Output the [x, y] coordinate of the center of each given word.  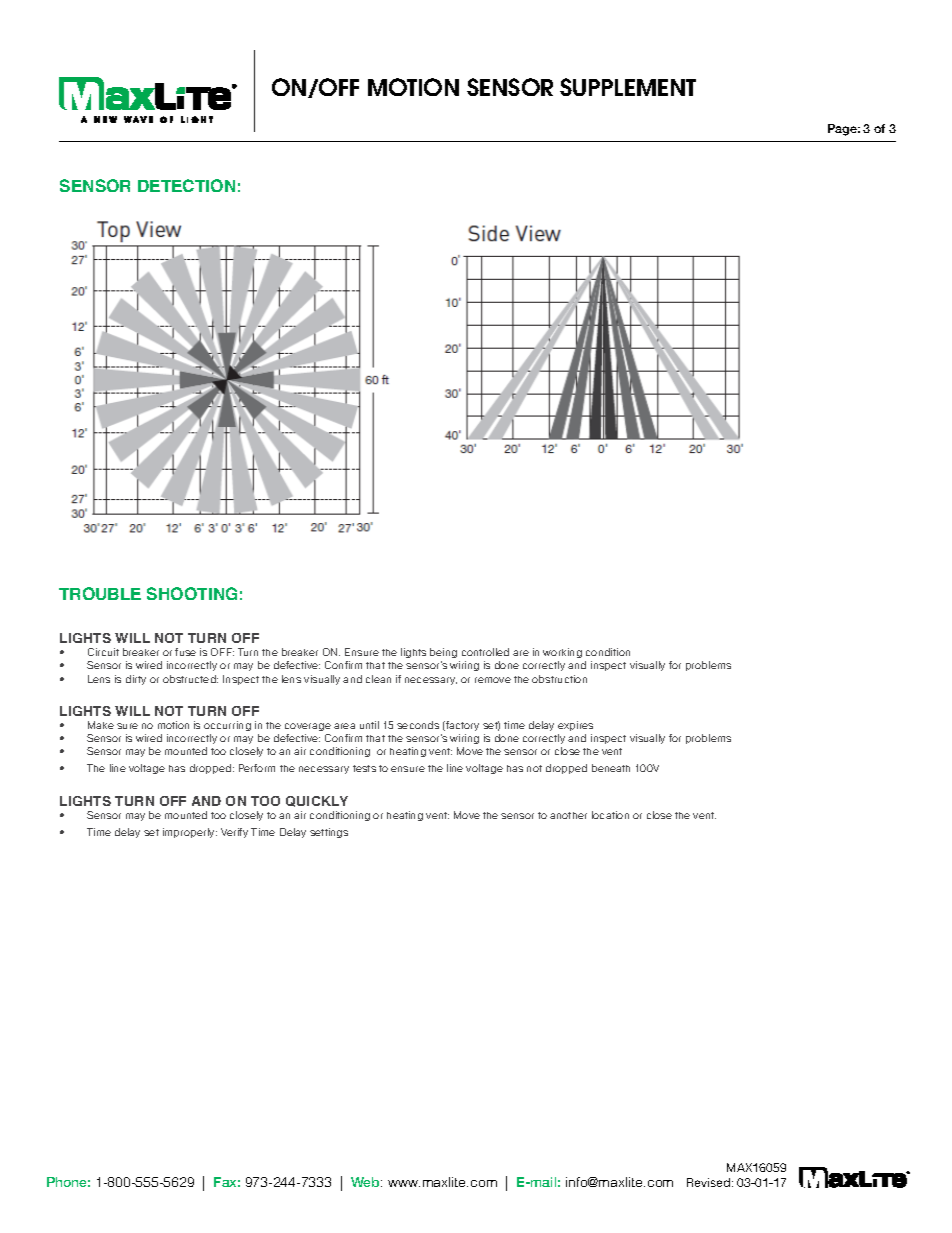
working [562, 655]
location [610, 815]
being [445, 655]
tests [364, 768]
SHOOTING [192, 593]
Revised [710, 1182]
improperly [190, 833]
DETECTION [186, 185]
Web [366, 1182]
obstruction [559, 679]
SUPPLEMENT [628, 87]
